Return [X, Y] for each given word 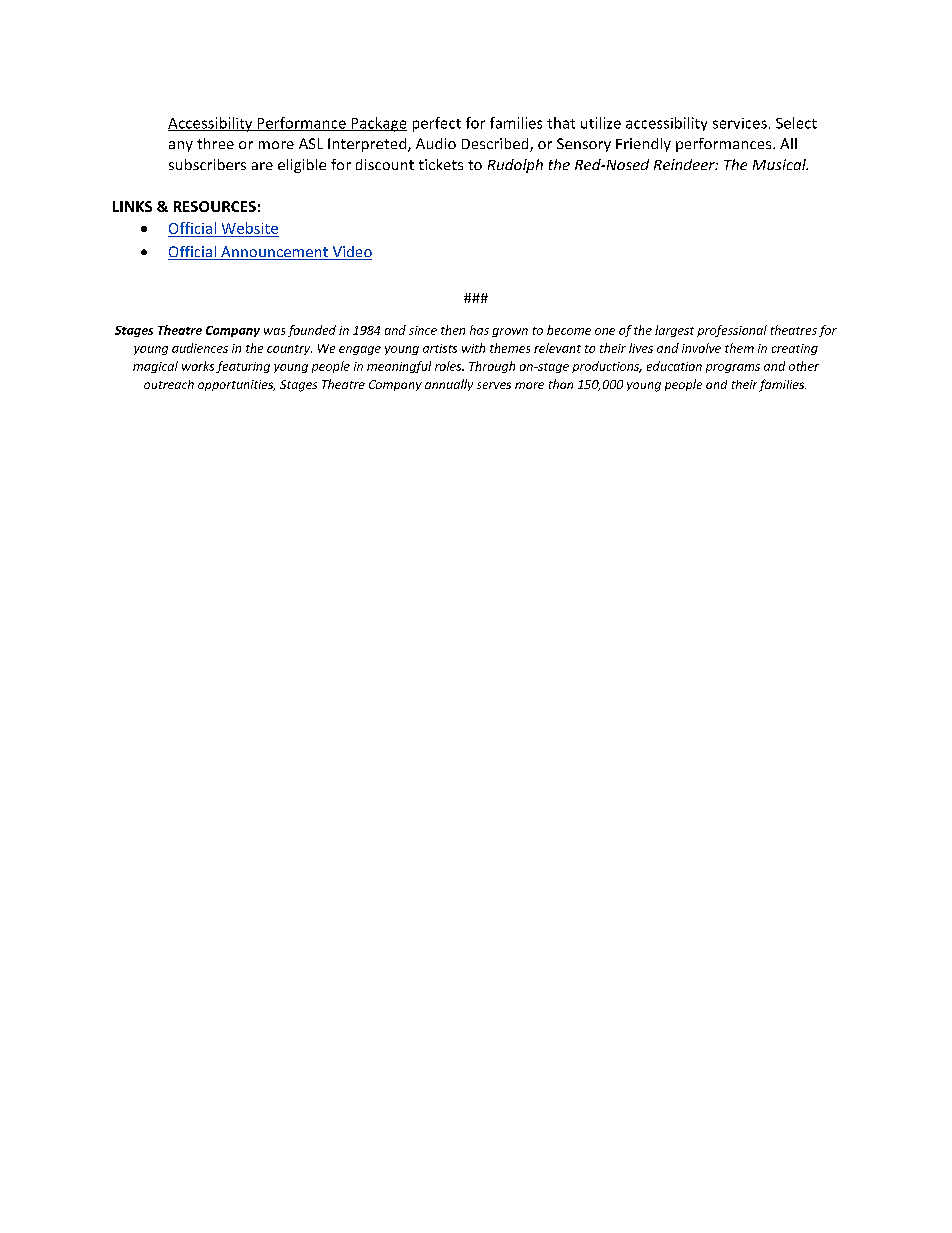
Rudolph [515, 166]
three [215, 143]
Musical [780, 164]
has [479, 330]
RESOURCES [215, 206]
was [274, 331]
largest [674, 331]
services [740, 123]
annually [449, 385]
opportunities [236, 385]
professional [732, 331]
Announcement [274, 253]
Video [351, 253]
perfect [437, 124]
